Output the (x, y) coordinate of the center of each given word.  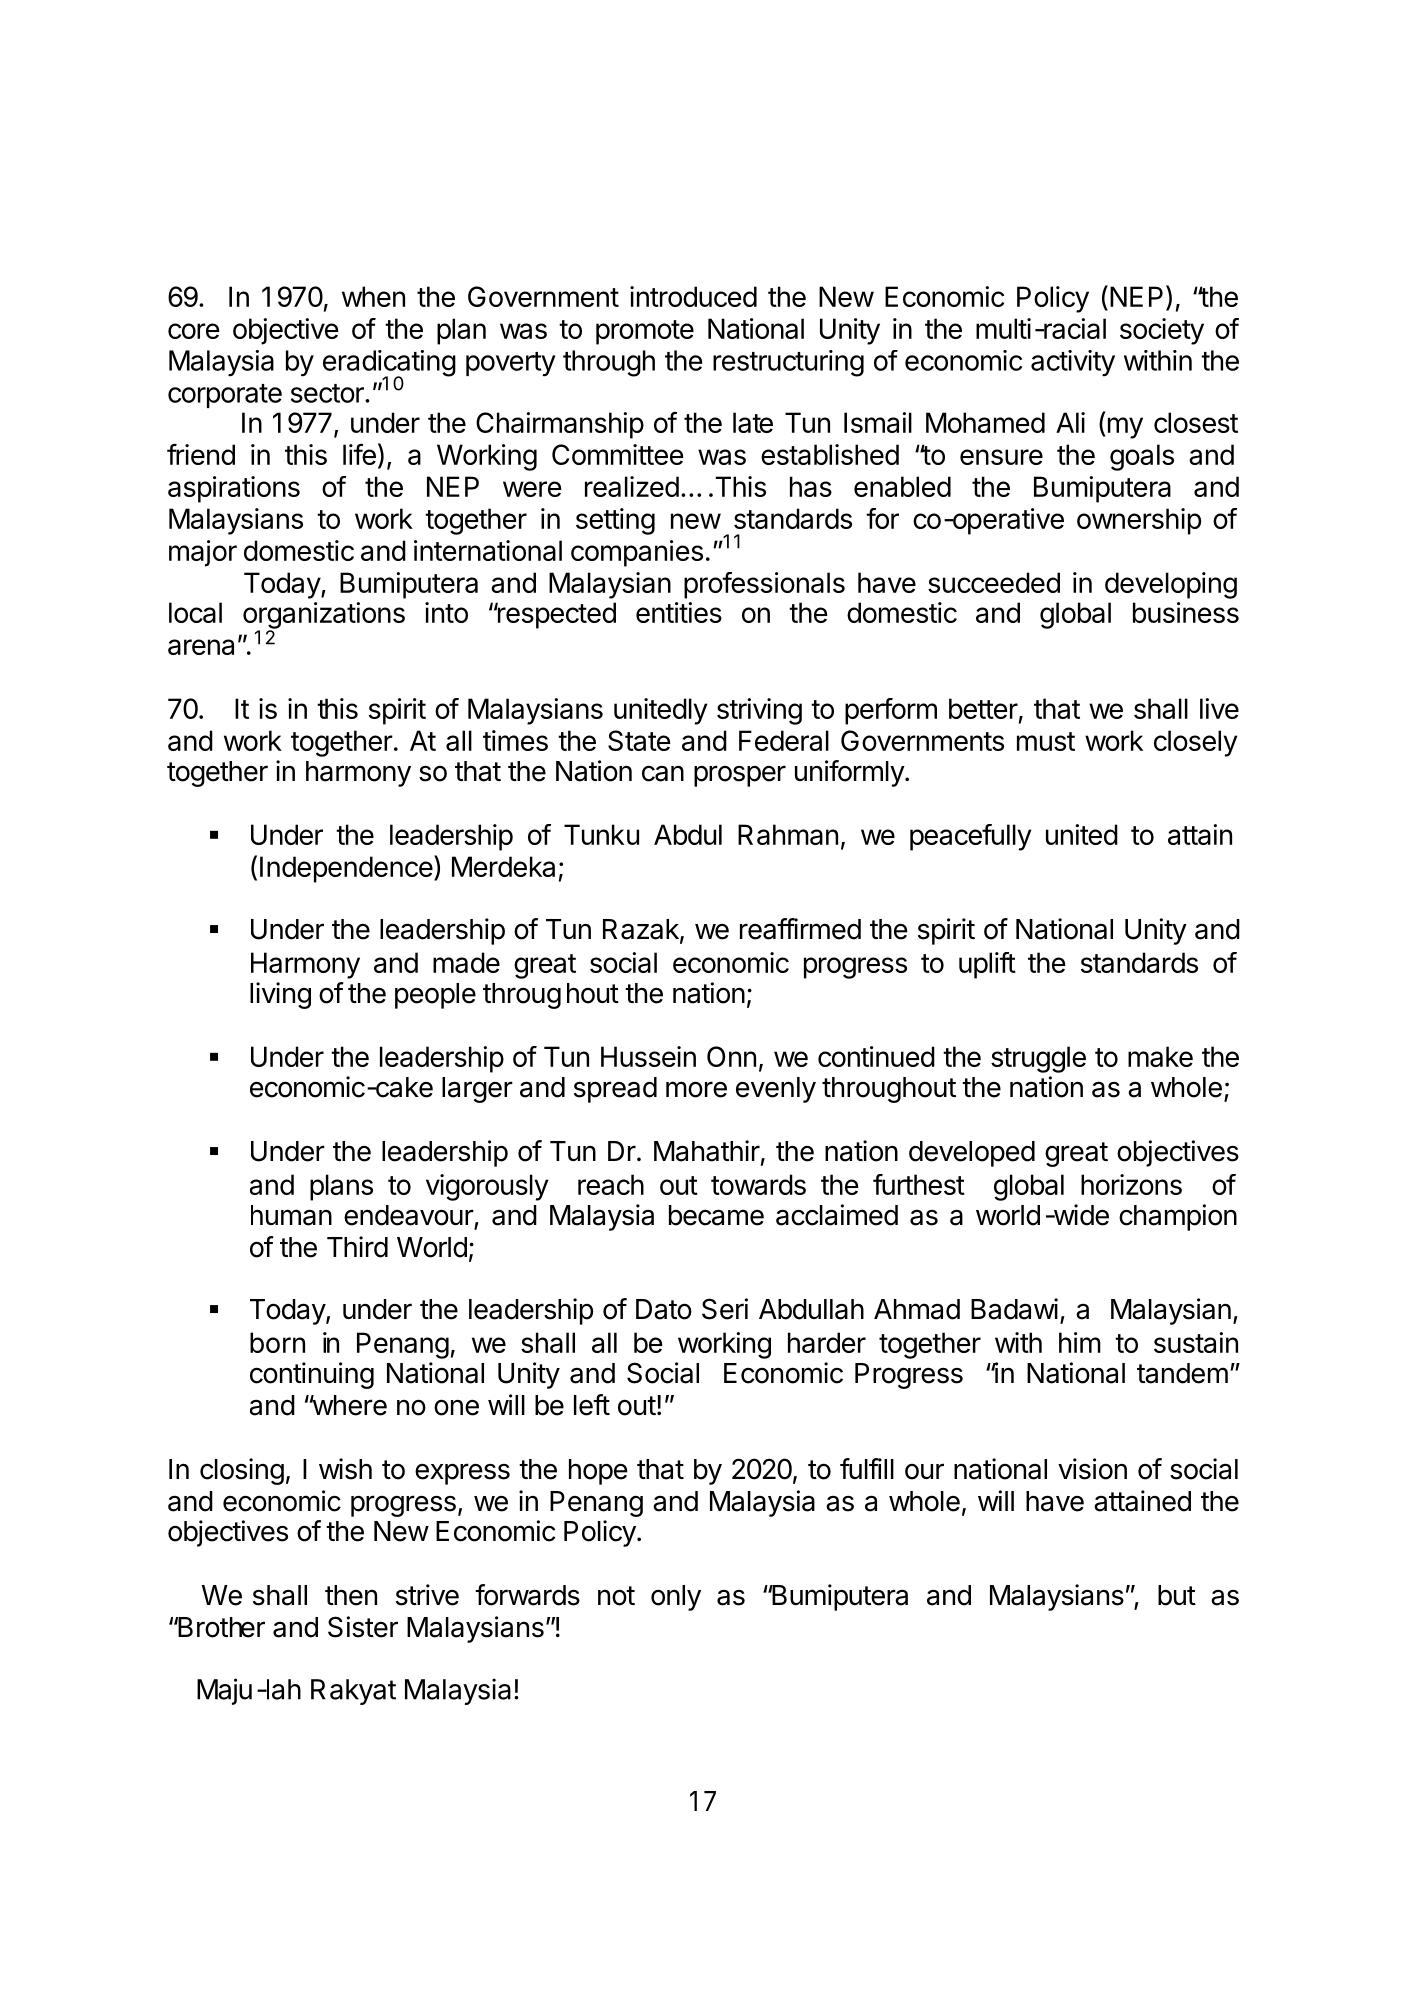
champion (1178, 1217)
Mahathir (707, 1151)
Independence (346, 869)
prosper (740, 776)
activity (1073, 363)
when (373, 296)
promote (645, 332)
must (1046, 741)
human (291, 1215)
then (351, 1595)
